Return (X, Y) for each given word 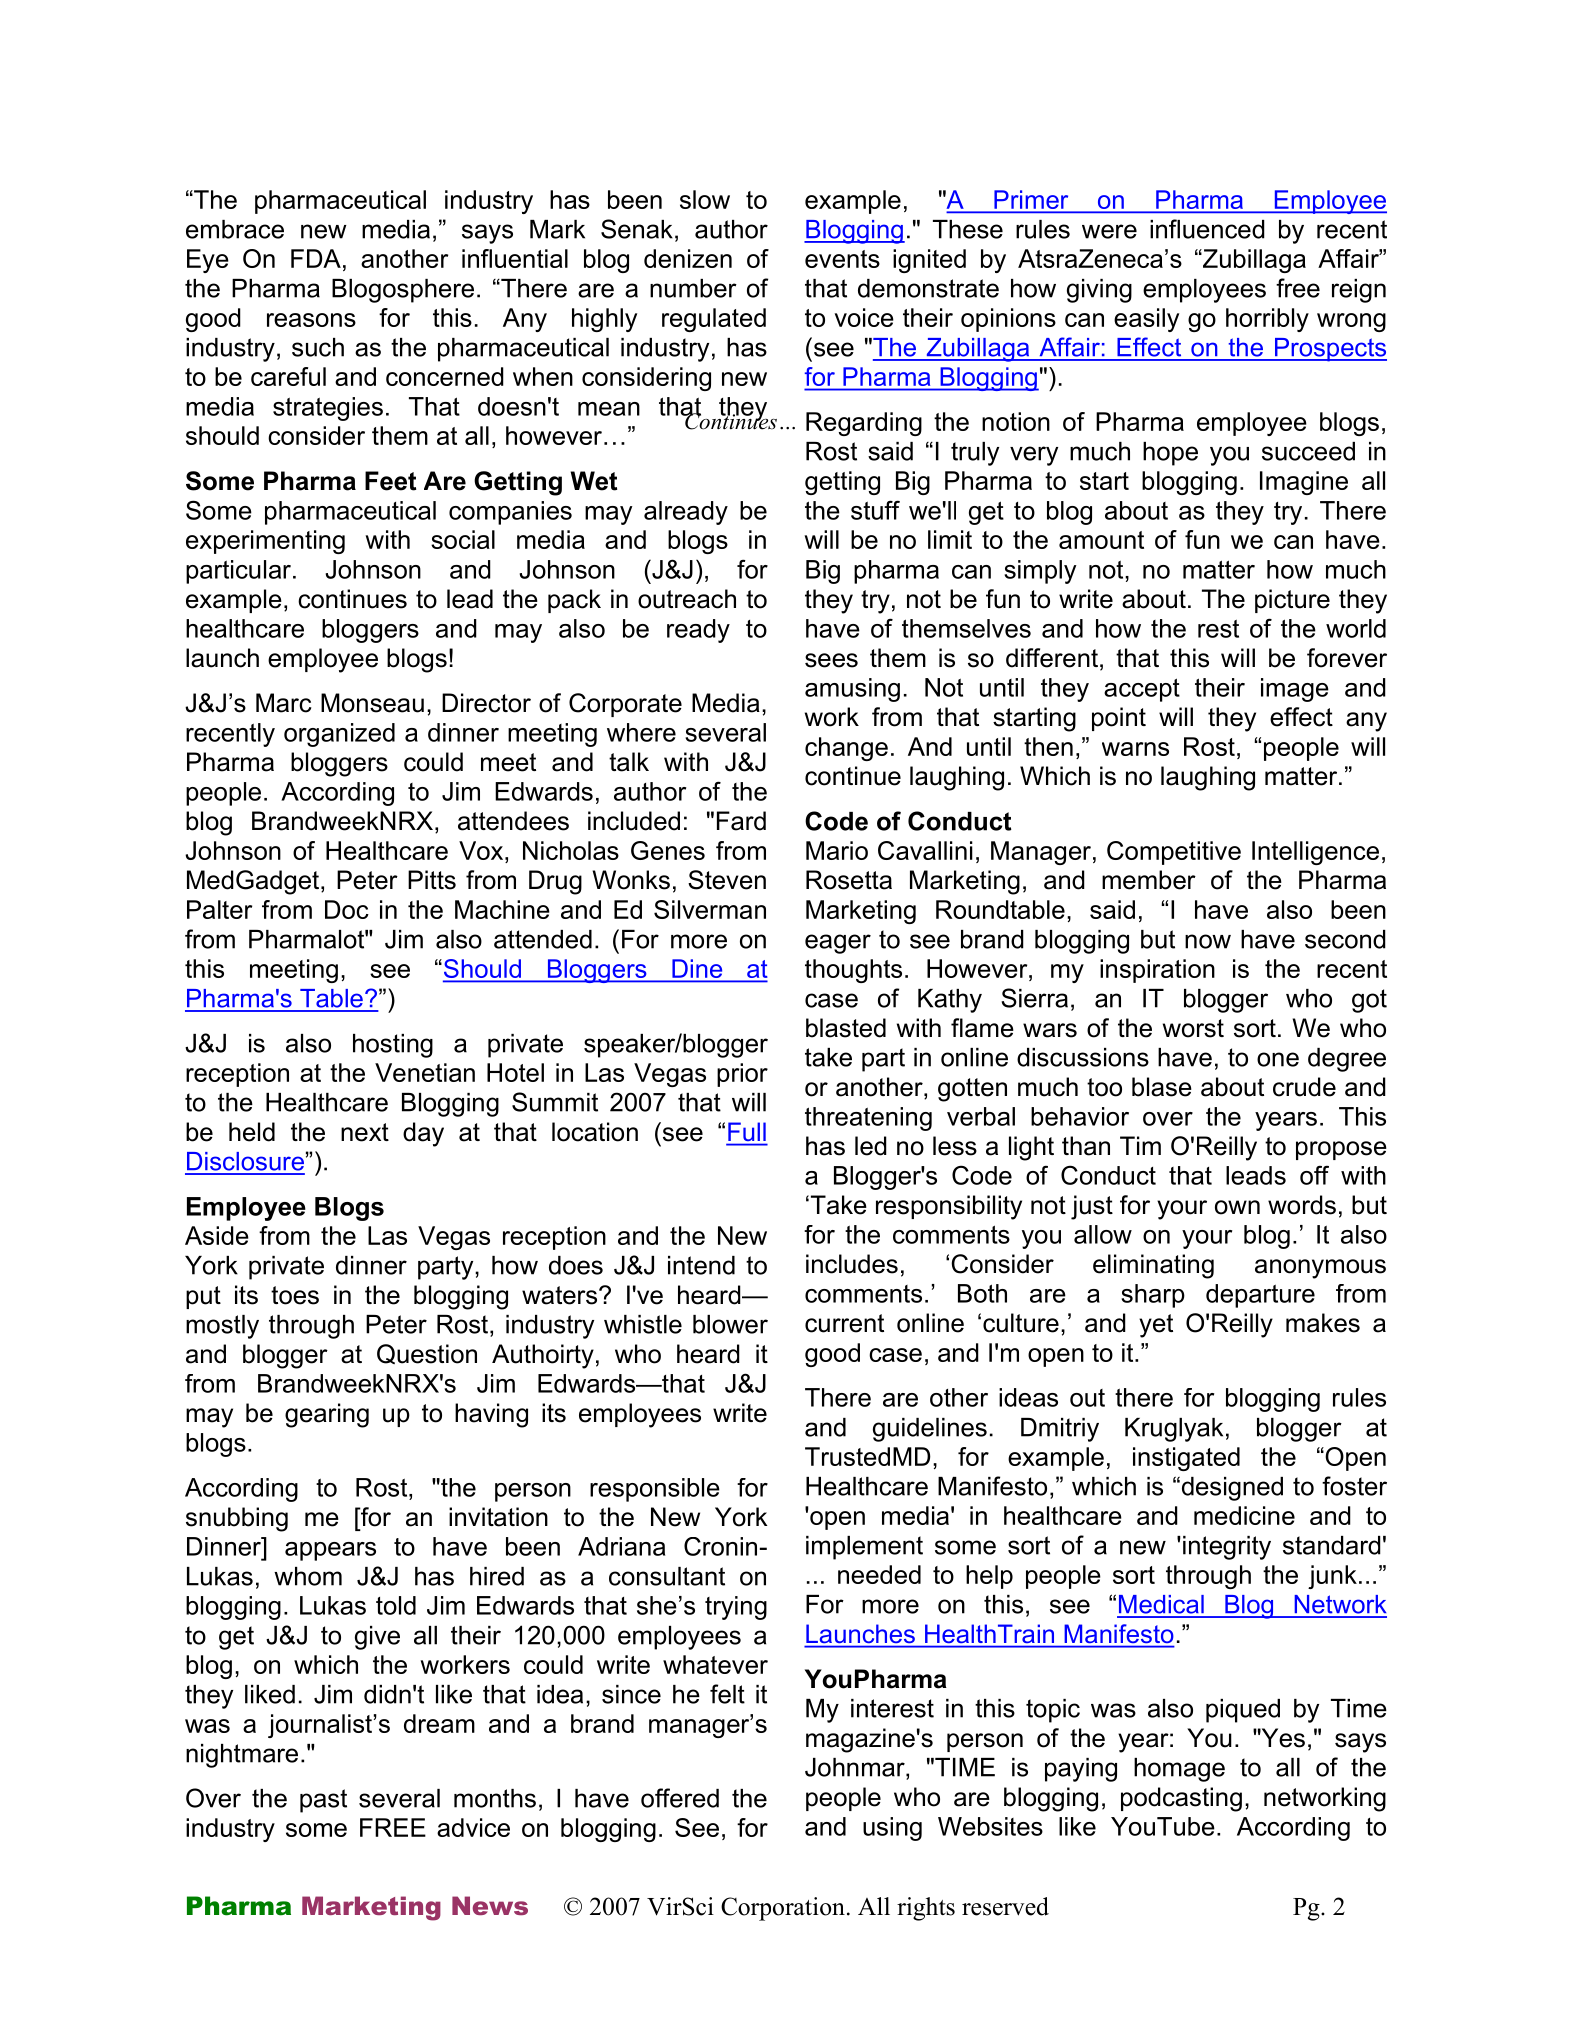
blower (730, 1324)
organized (339, 735)
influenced (1207, 229)
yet (1156, 1326)
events (842, 259)
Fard (741, 821)
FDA (316, 258)
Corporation (783, 1909)
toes (295, 1295)
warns (1135, 749)
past (323, 1801)
